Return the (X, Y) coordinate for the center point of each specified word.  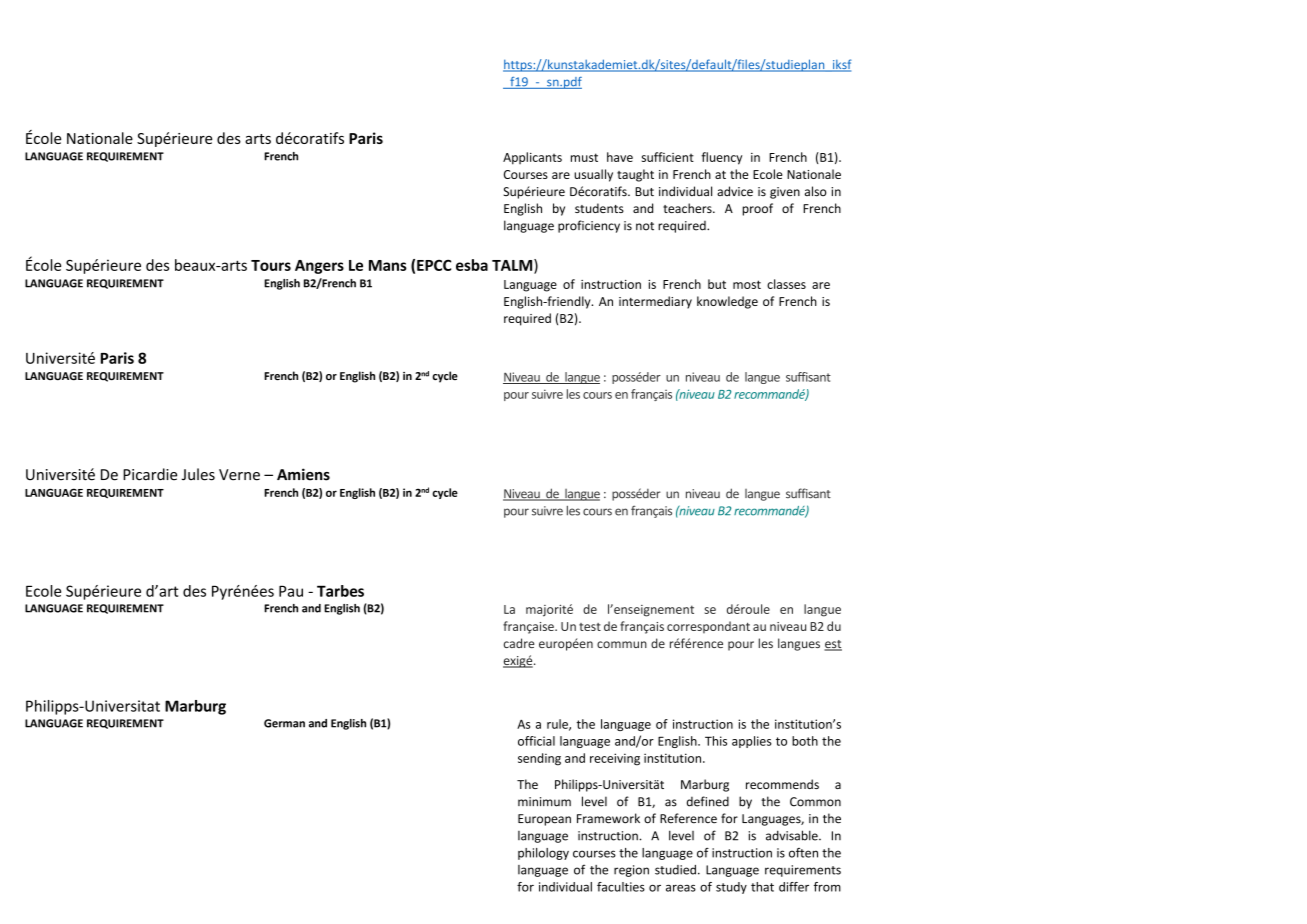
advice (735, 191)
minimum (544, 802)
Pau (291, 591)
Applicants (532, 158)
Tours (271, 265)
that (762, 887)
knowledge (727, 302)
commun (622, 644)
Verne (239, 475)
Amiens (303, 474)
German (284, 723)
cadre (519, 643)
